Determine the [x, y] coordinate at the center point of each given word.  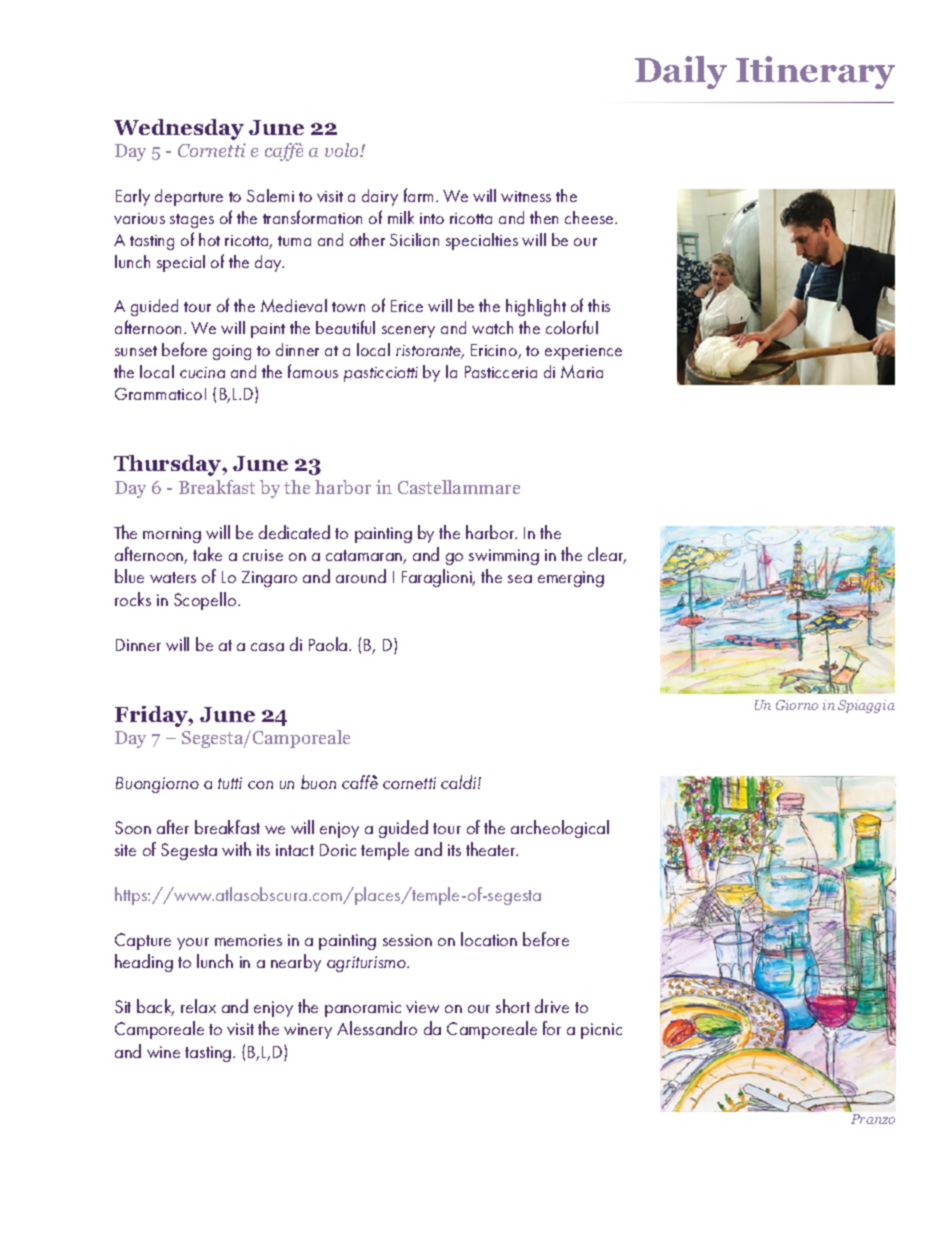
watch [492, 327]
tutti [230, 783]
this [599, 305]
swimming [504, 557]
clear [607, 555]
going [232, 352]
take [207, 554]
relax [198, 1006]
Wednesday [179, 129]
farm [418, 195]
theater [492, 849]
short [513, 1006]
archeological [560, 829]
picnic [601, 1031]
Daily [681, 72]
